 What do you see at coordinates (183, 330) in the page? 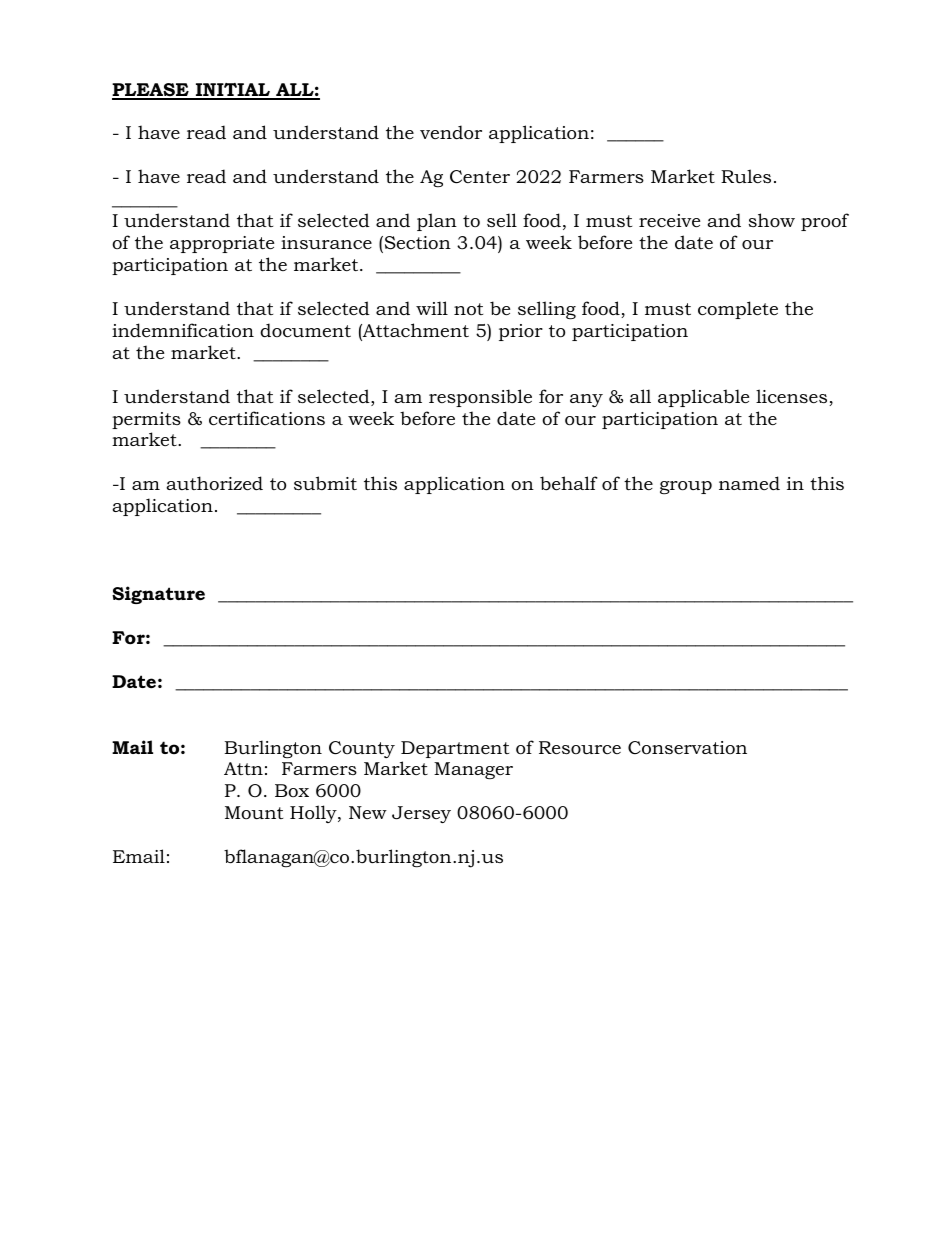
I see `indemnification` at bounding box center [183, 330].
